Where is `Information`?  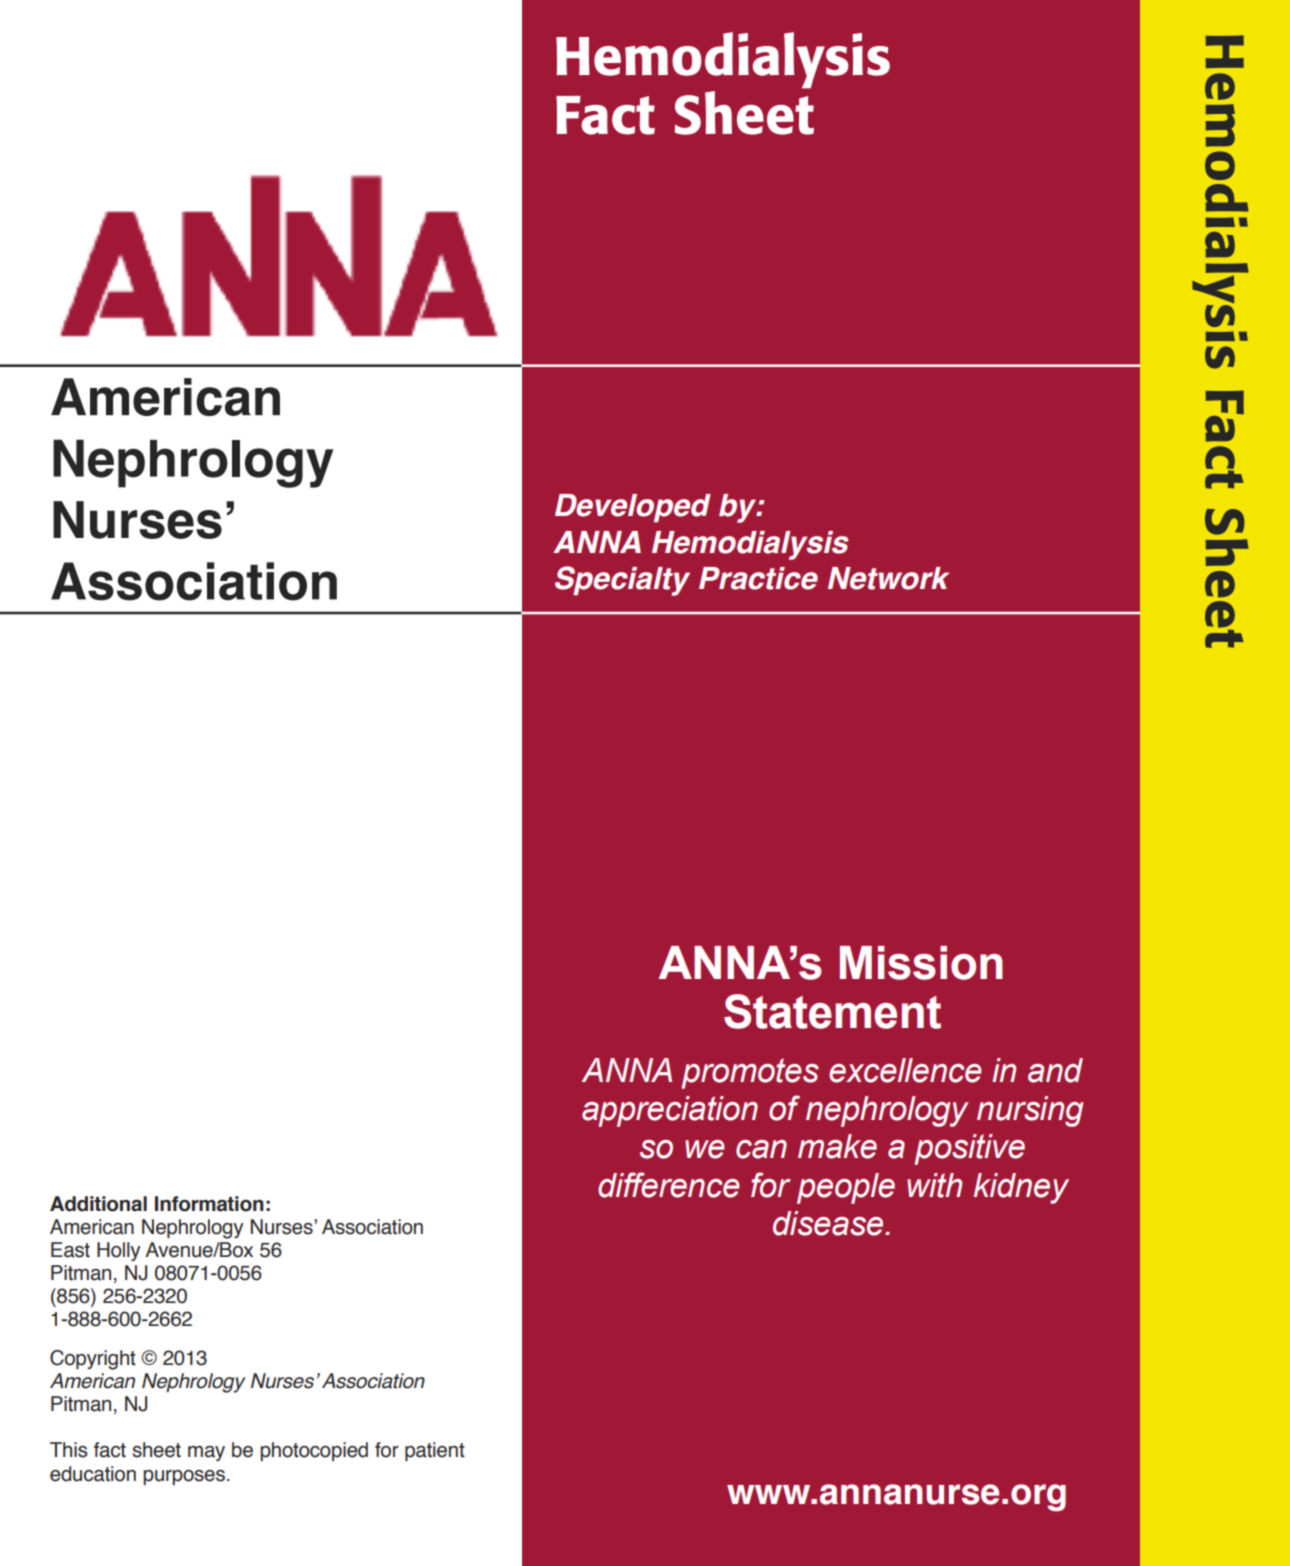 Information is located at coordinates (209, 1204).
